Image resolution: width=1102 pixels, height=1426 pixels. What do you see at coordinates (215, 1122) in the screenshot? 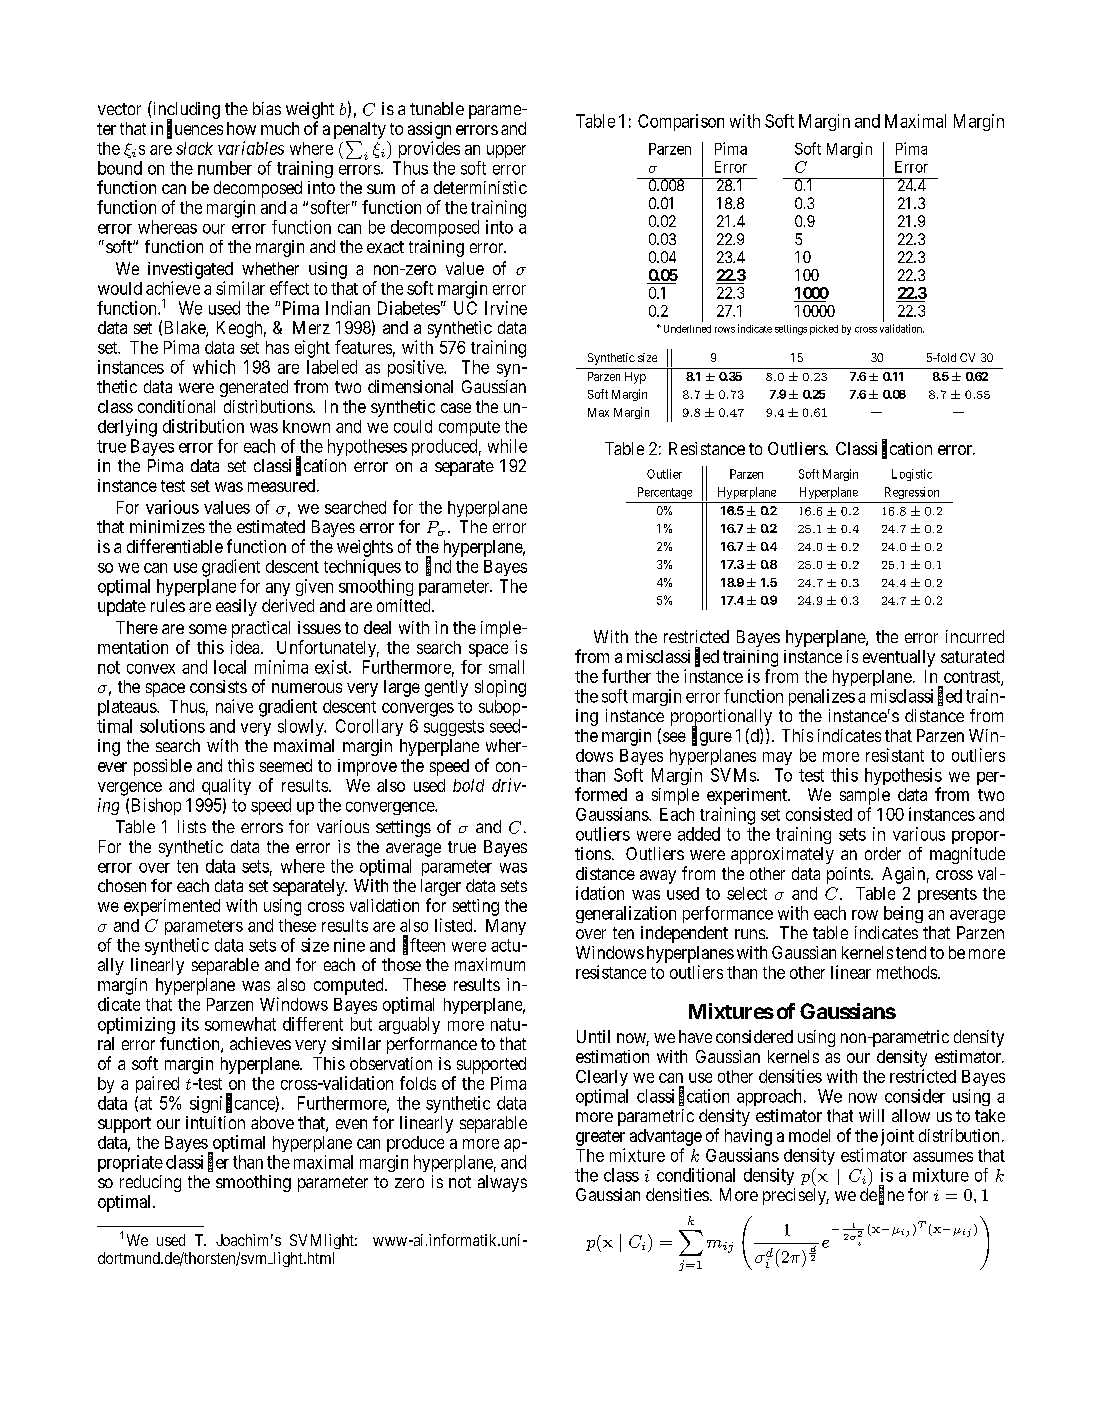
I see `intuition` at bounding box center [215, 1122].
